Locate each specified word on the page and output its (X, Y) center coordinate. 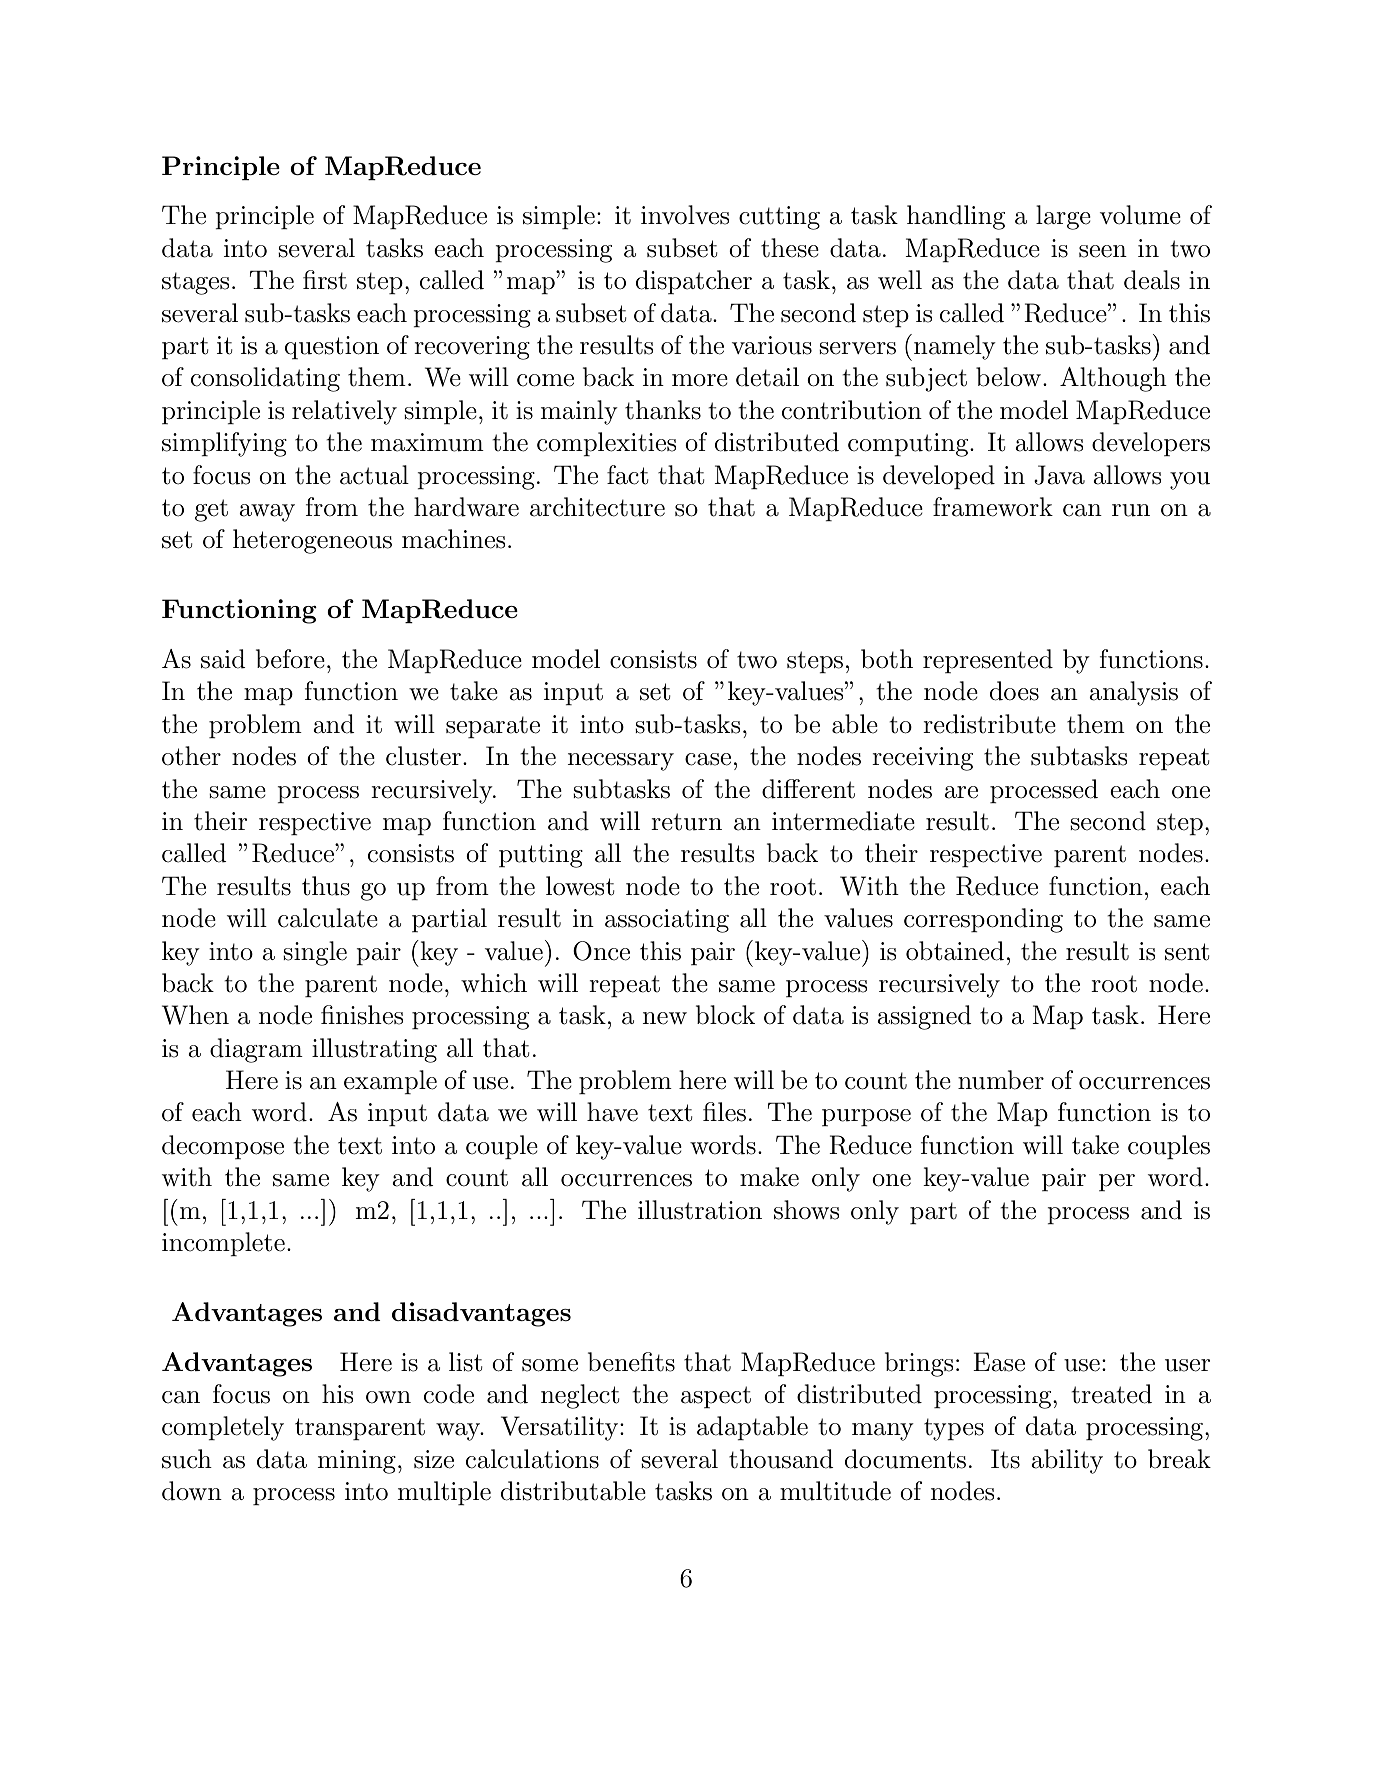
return (686, 822)
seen (1103, 251)
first (325, 280)
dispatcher (694, 282)
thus (326, 886)
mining (356, 1462)
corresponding (983, 920)
